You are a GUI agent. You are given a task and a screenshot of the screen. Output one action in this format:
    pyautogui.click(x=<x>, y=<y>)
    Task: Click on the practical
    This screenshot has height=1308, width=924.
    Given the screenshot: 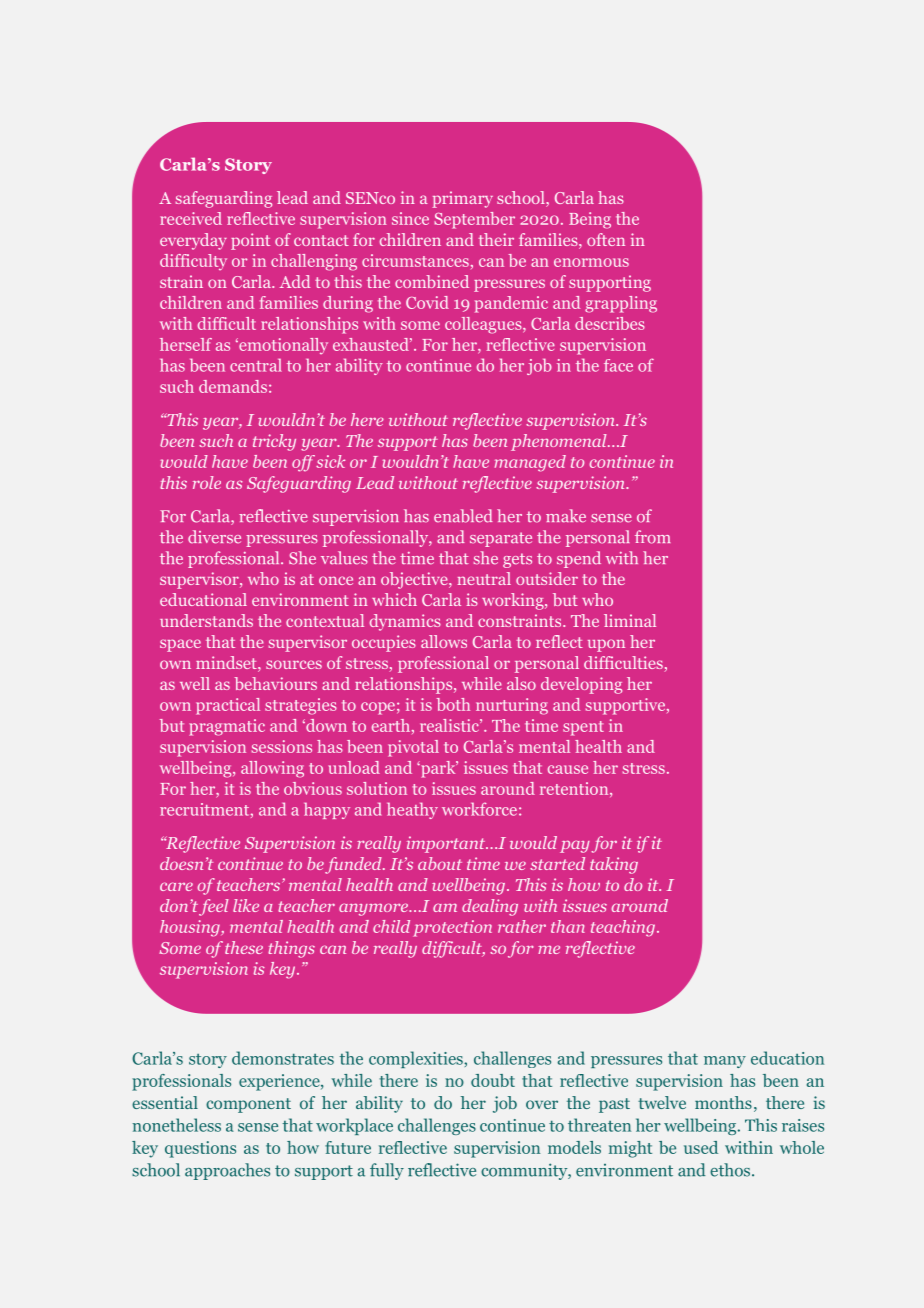 What is the action you would take?
    pyautogui.click(x=228, y=706)
